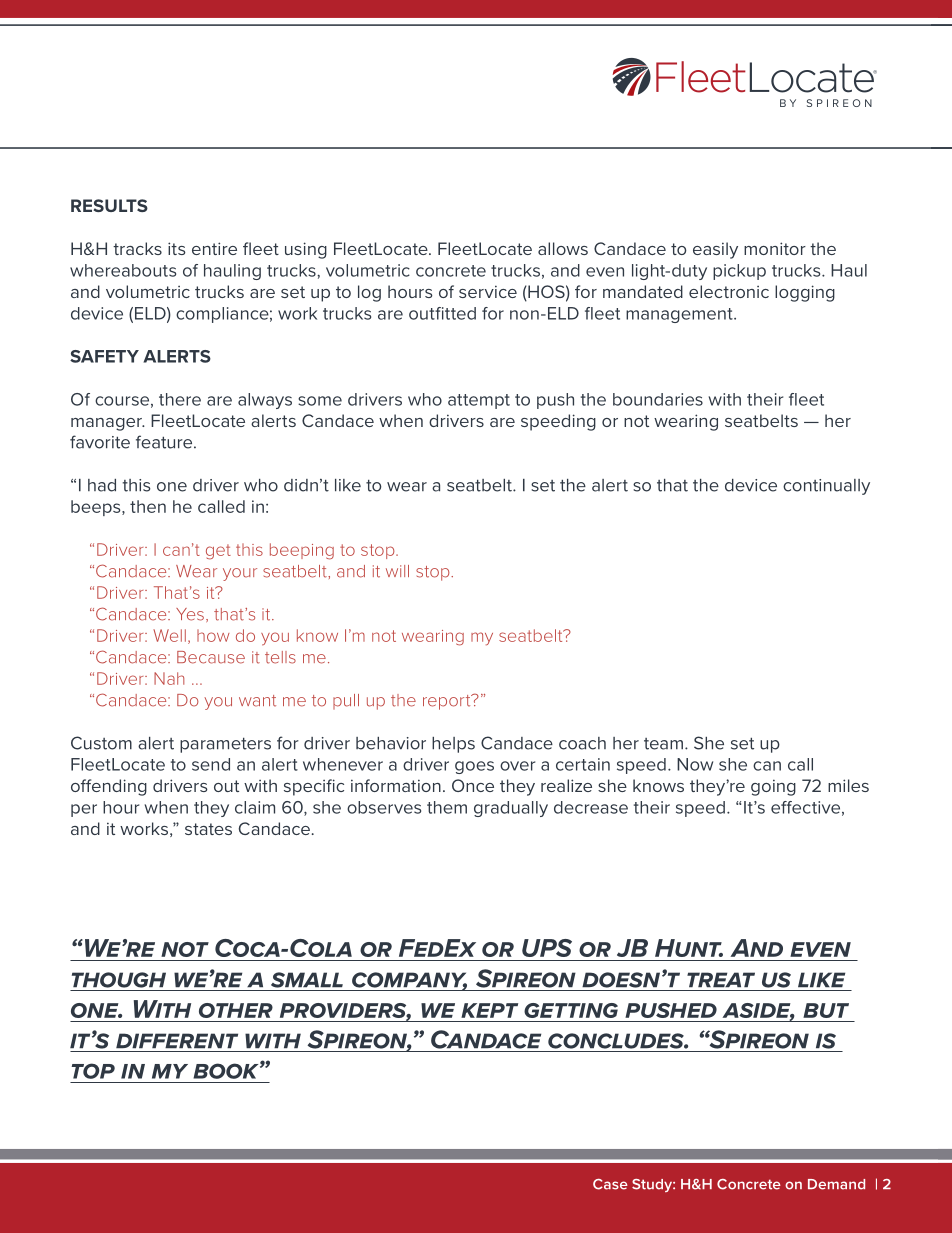  Describe the element at coordinates (836, 1184) in the page. I see `Demand` at that location.
